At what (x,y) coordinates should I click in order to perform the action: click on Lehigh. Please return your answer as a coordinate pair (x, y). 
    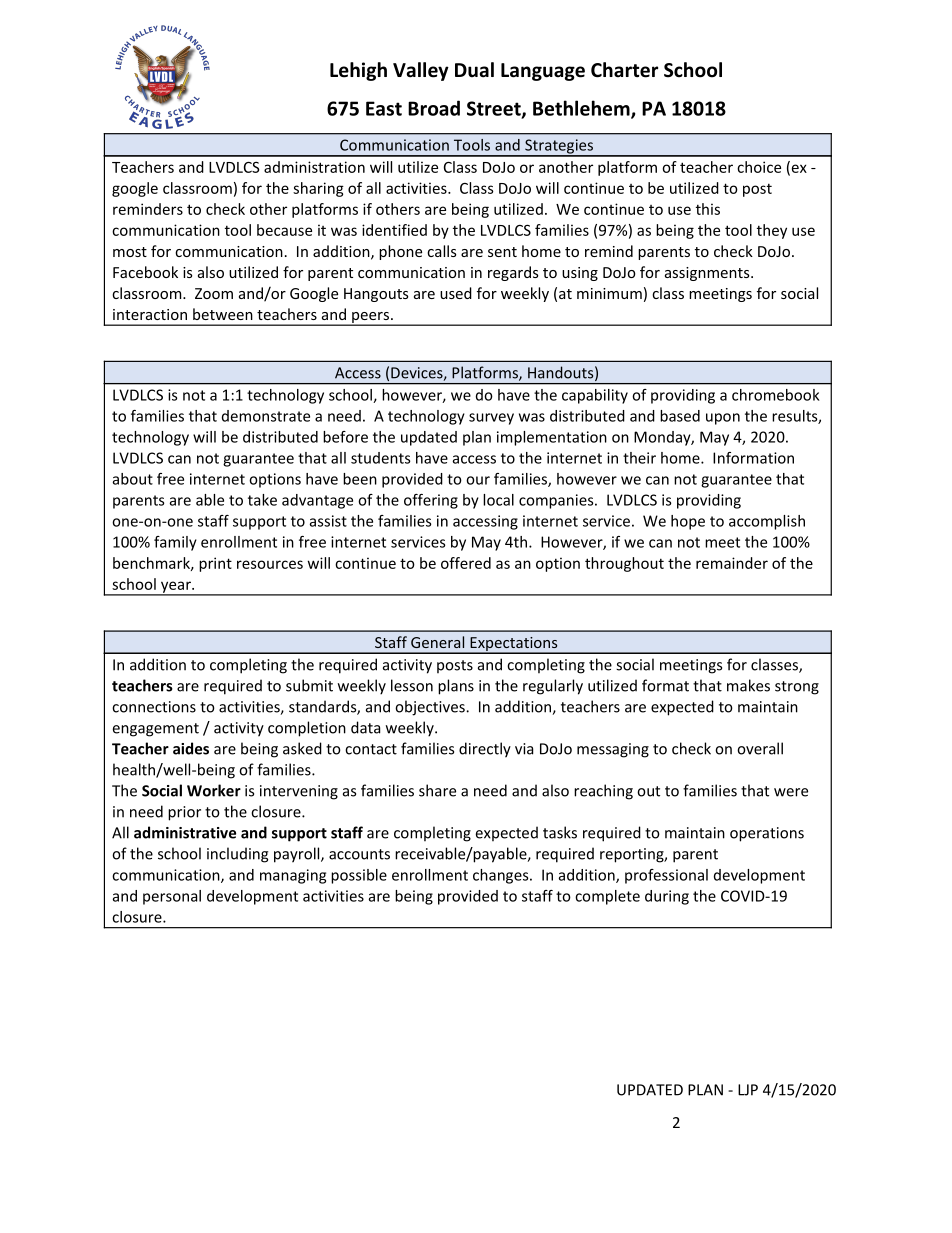
    Looking at the image, I should click on (358, 71).
